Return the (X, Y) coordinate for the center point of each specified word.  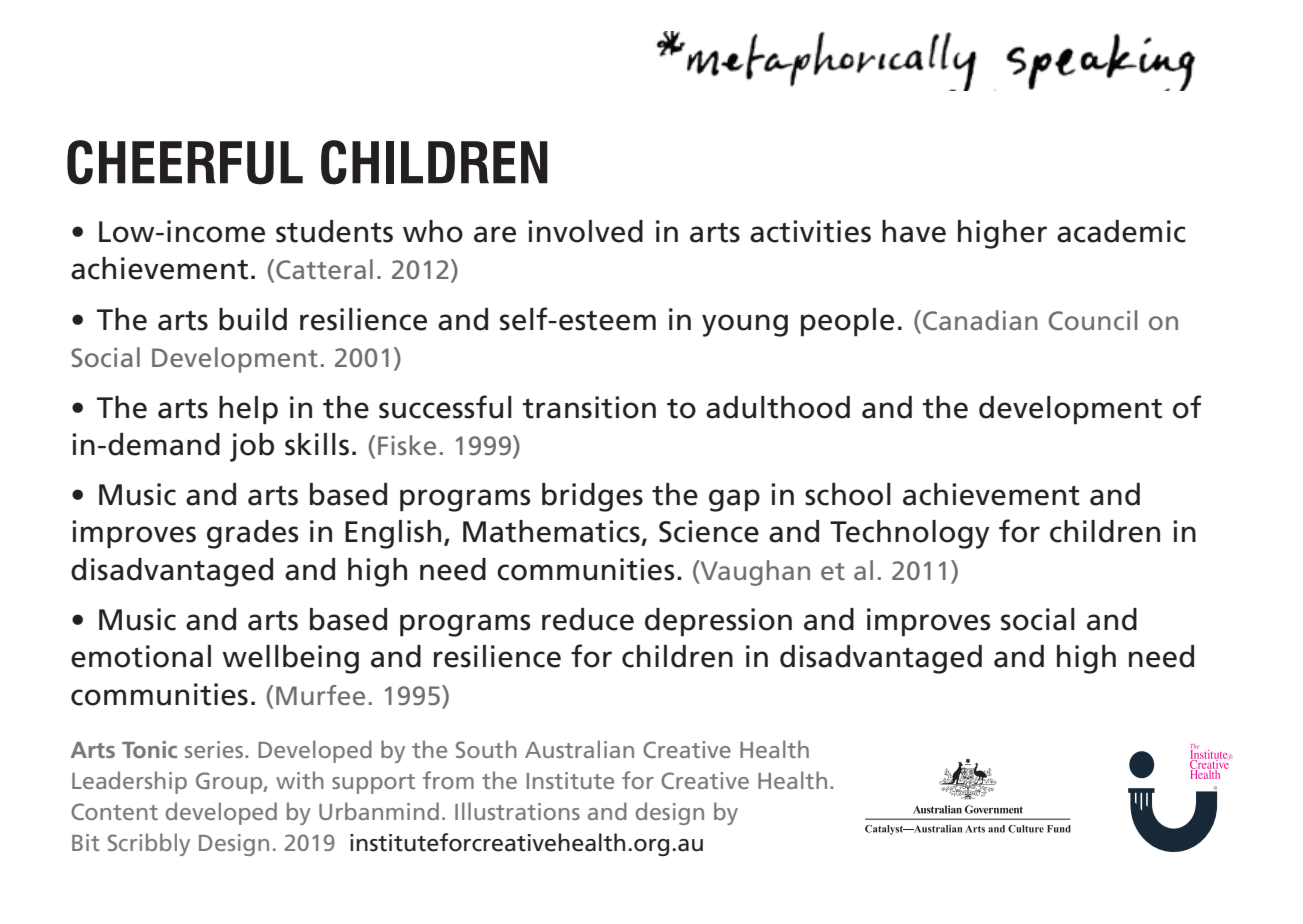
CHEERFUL (185, 162)
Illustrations (517, 811)
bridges (592, 497)
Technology (909, 534)
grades (253, 534)
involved (585, 231)
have (914, 231)
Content (114, 811)
